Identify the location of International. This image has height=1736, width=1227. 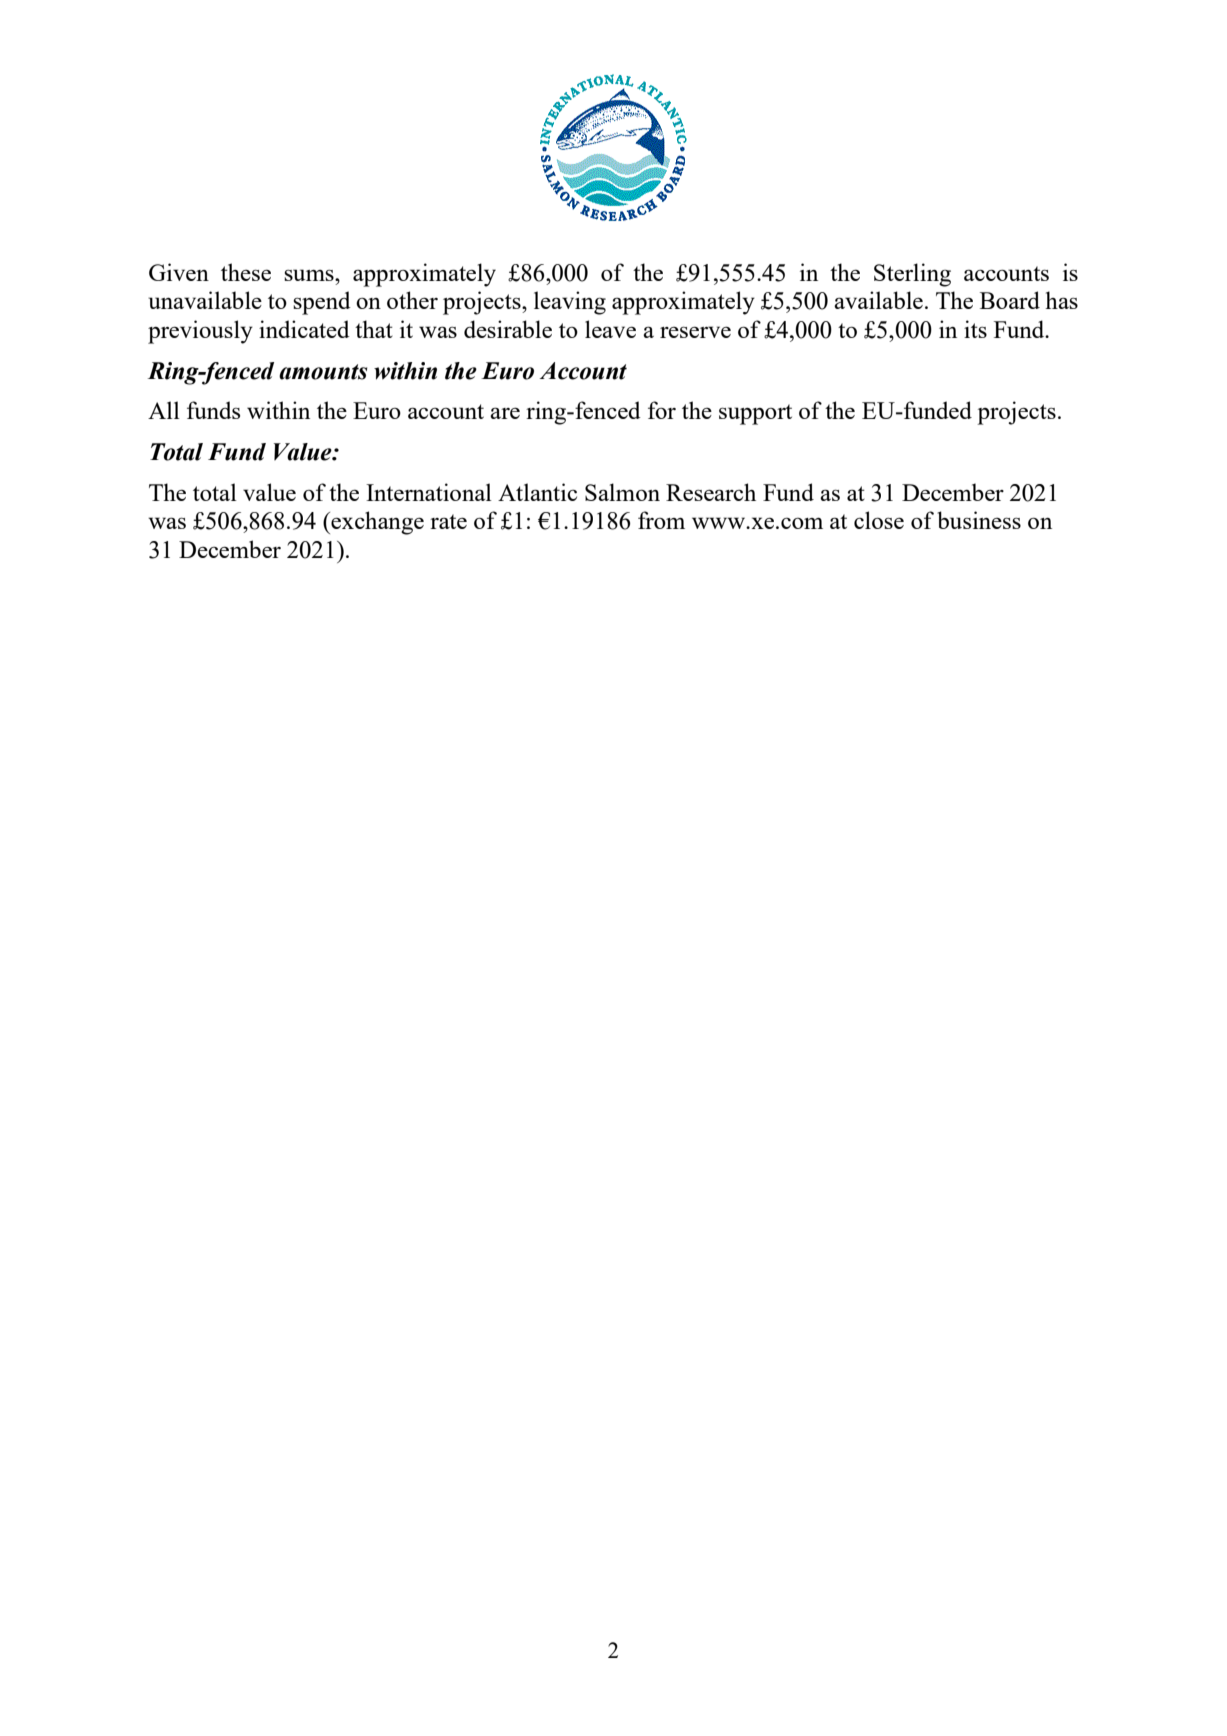
(429, 492).
